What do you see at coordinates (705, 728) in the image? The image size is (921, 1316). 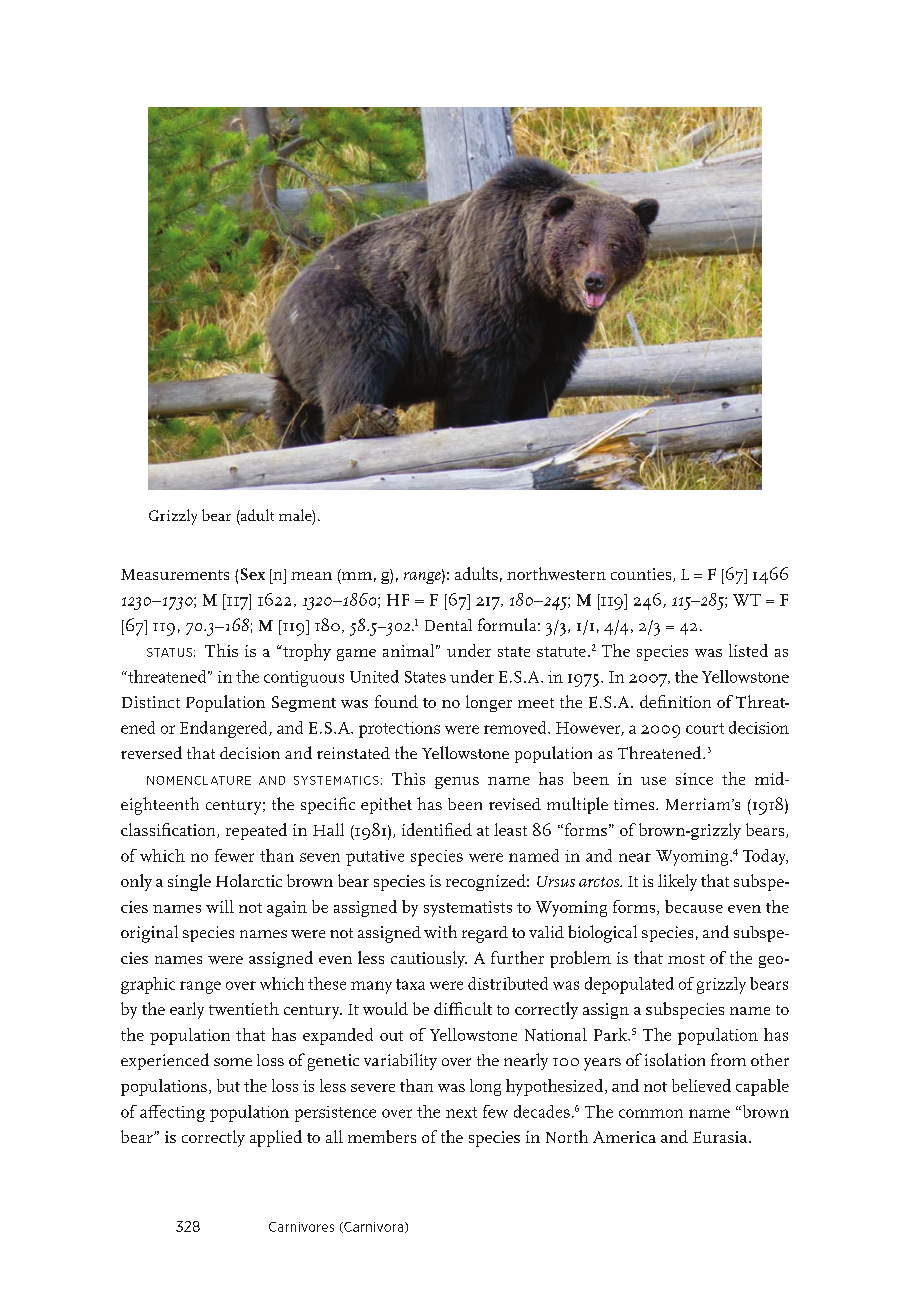 I see `court` at bounding box center [705, 728].
